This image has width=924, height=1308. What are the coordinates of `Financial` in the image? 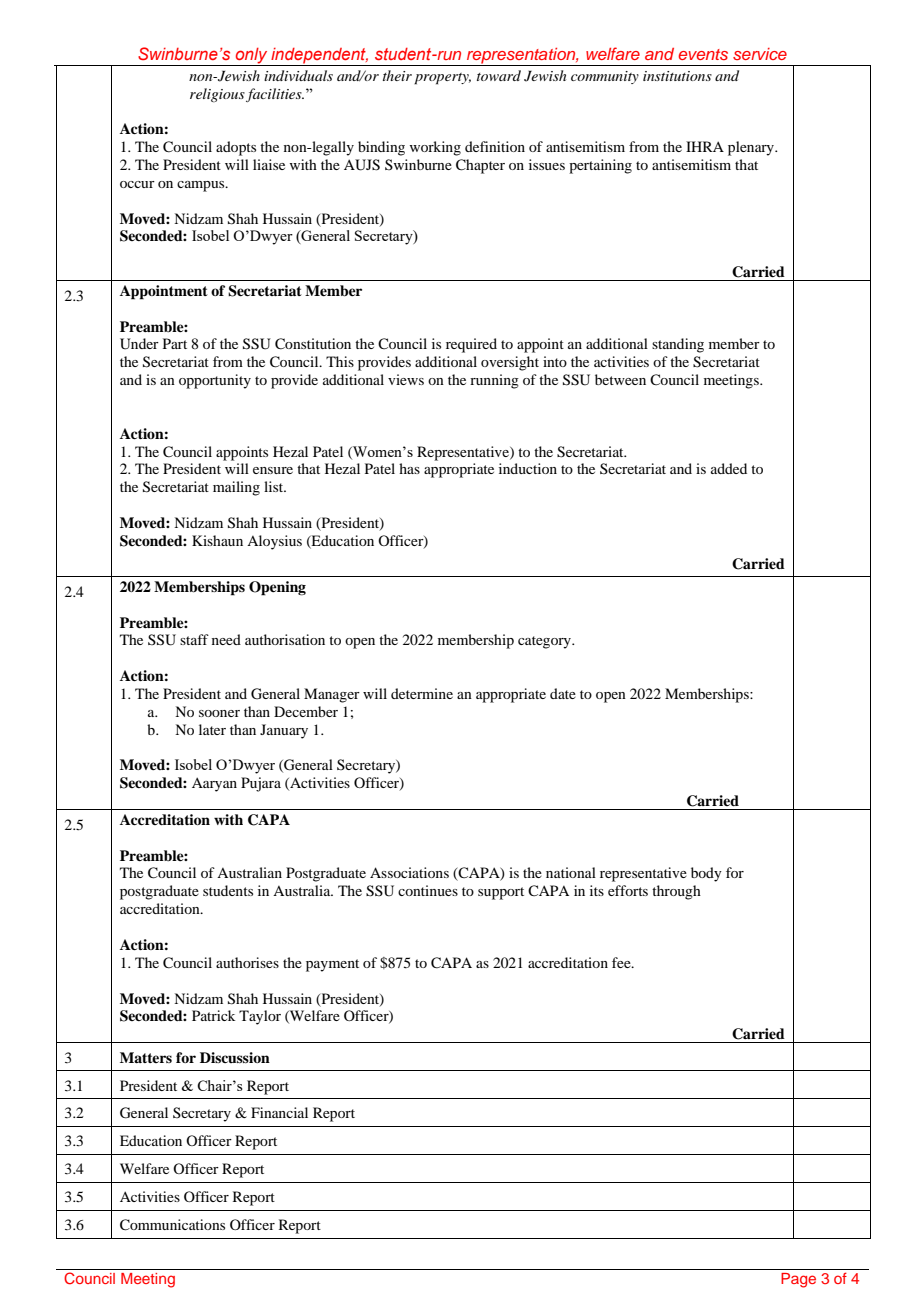 It's located at (279, 1112).
